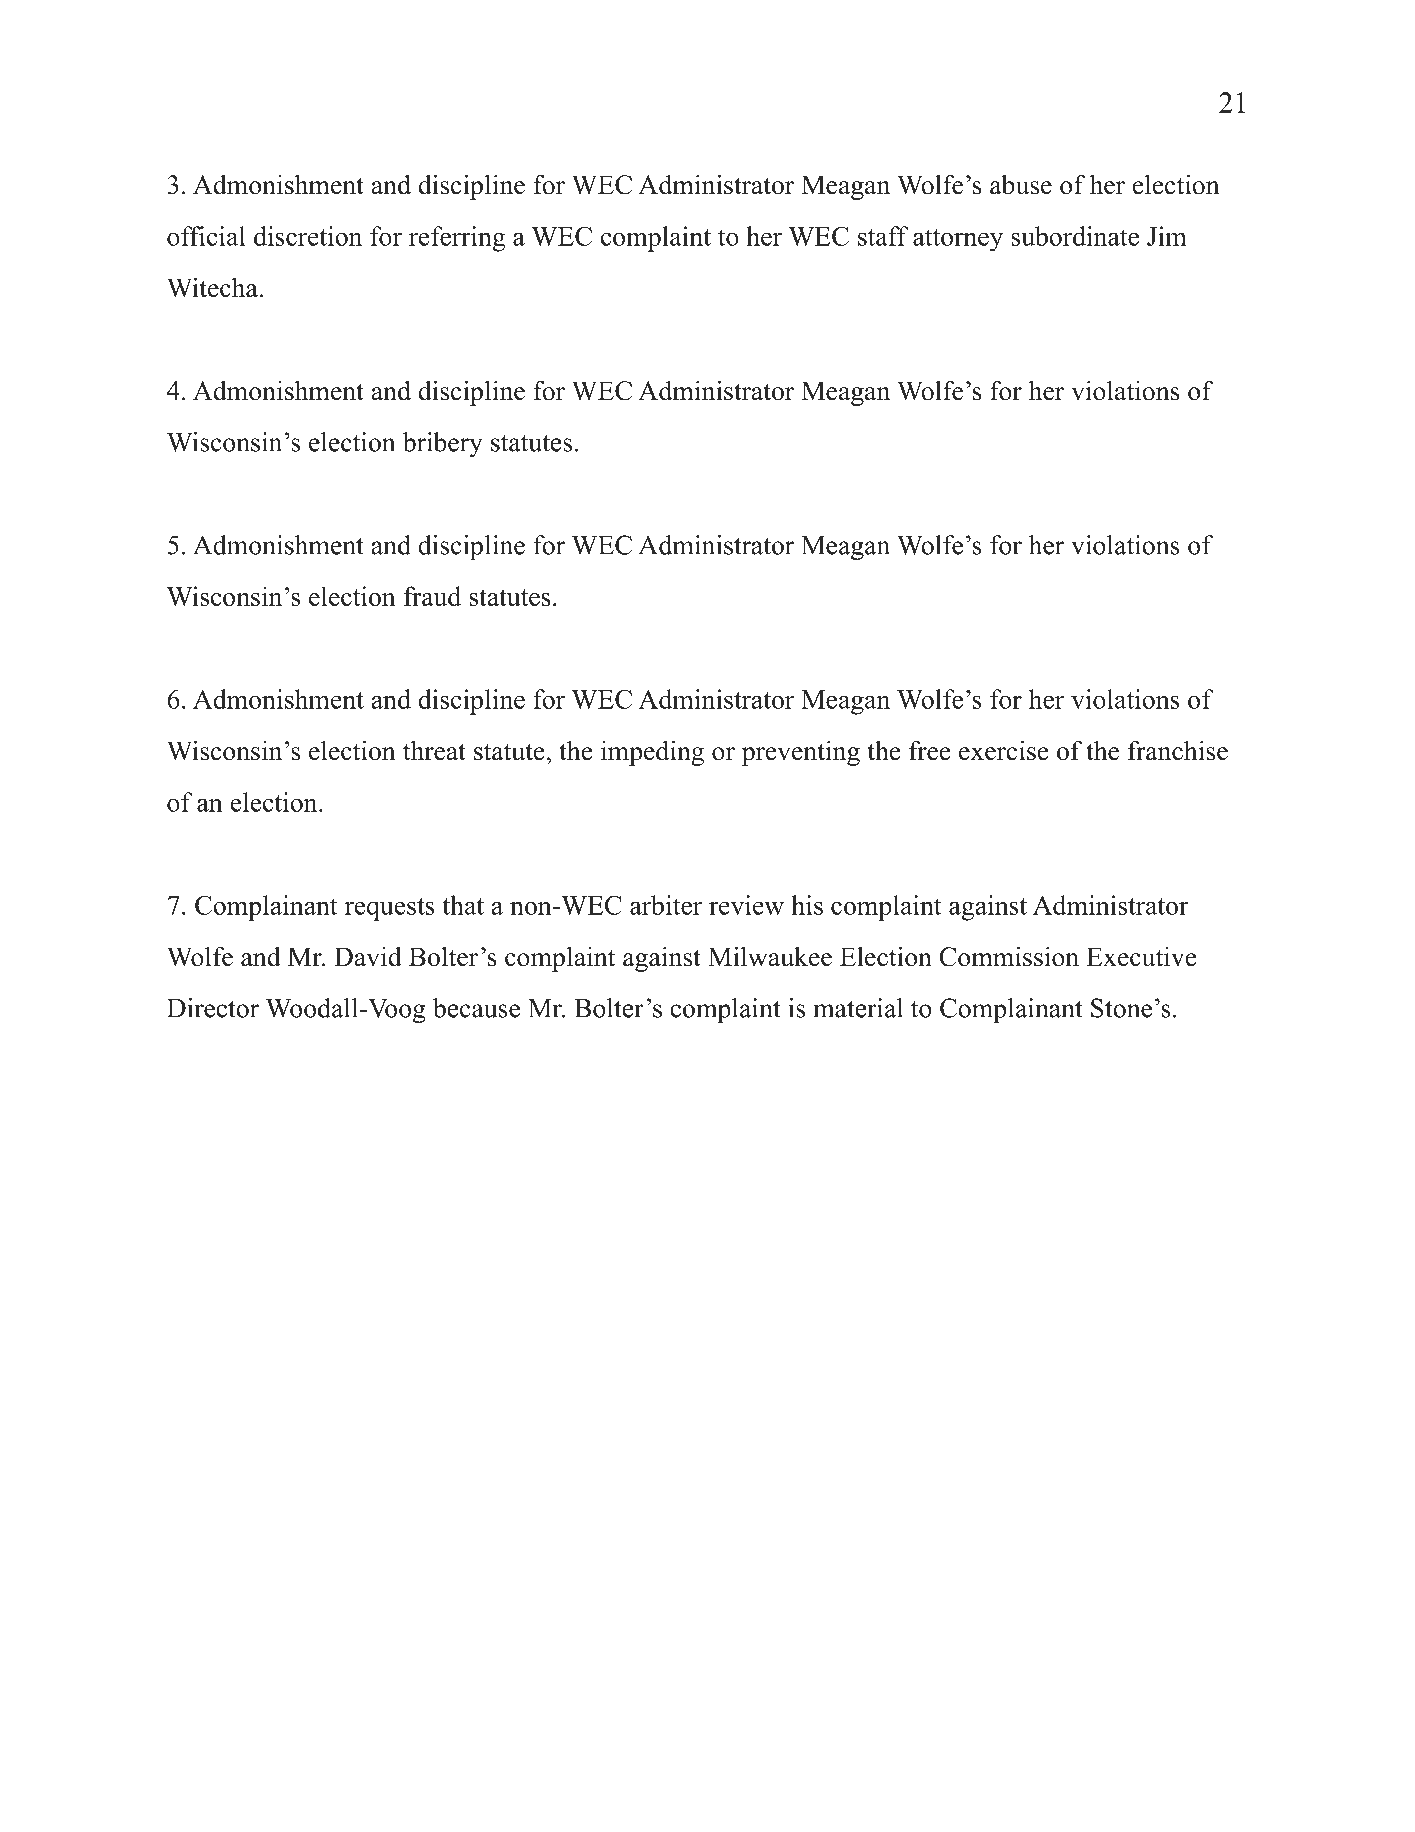 This page has width=1415, height=1832. Describe the element at coordinates (1004, 750) in the page. I see `exercise` at that location.
